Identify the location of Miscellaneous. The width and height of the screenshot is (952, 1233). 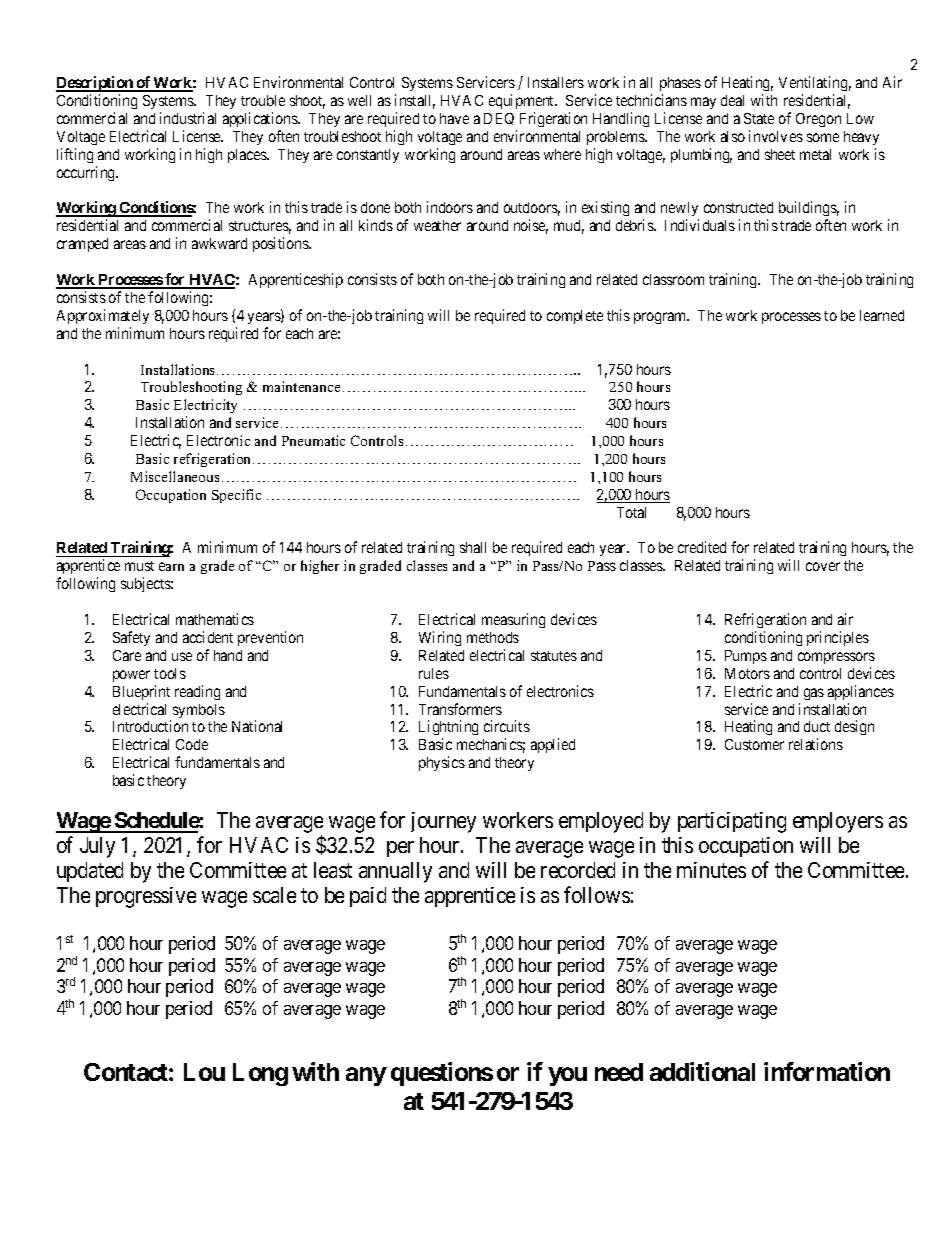
(175, 476).
